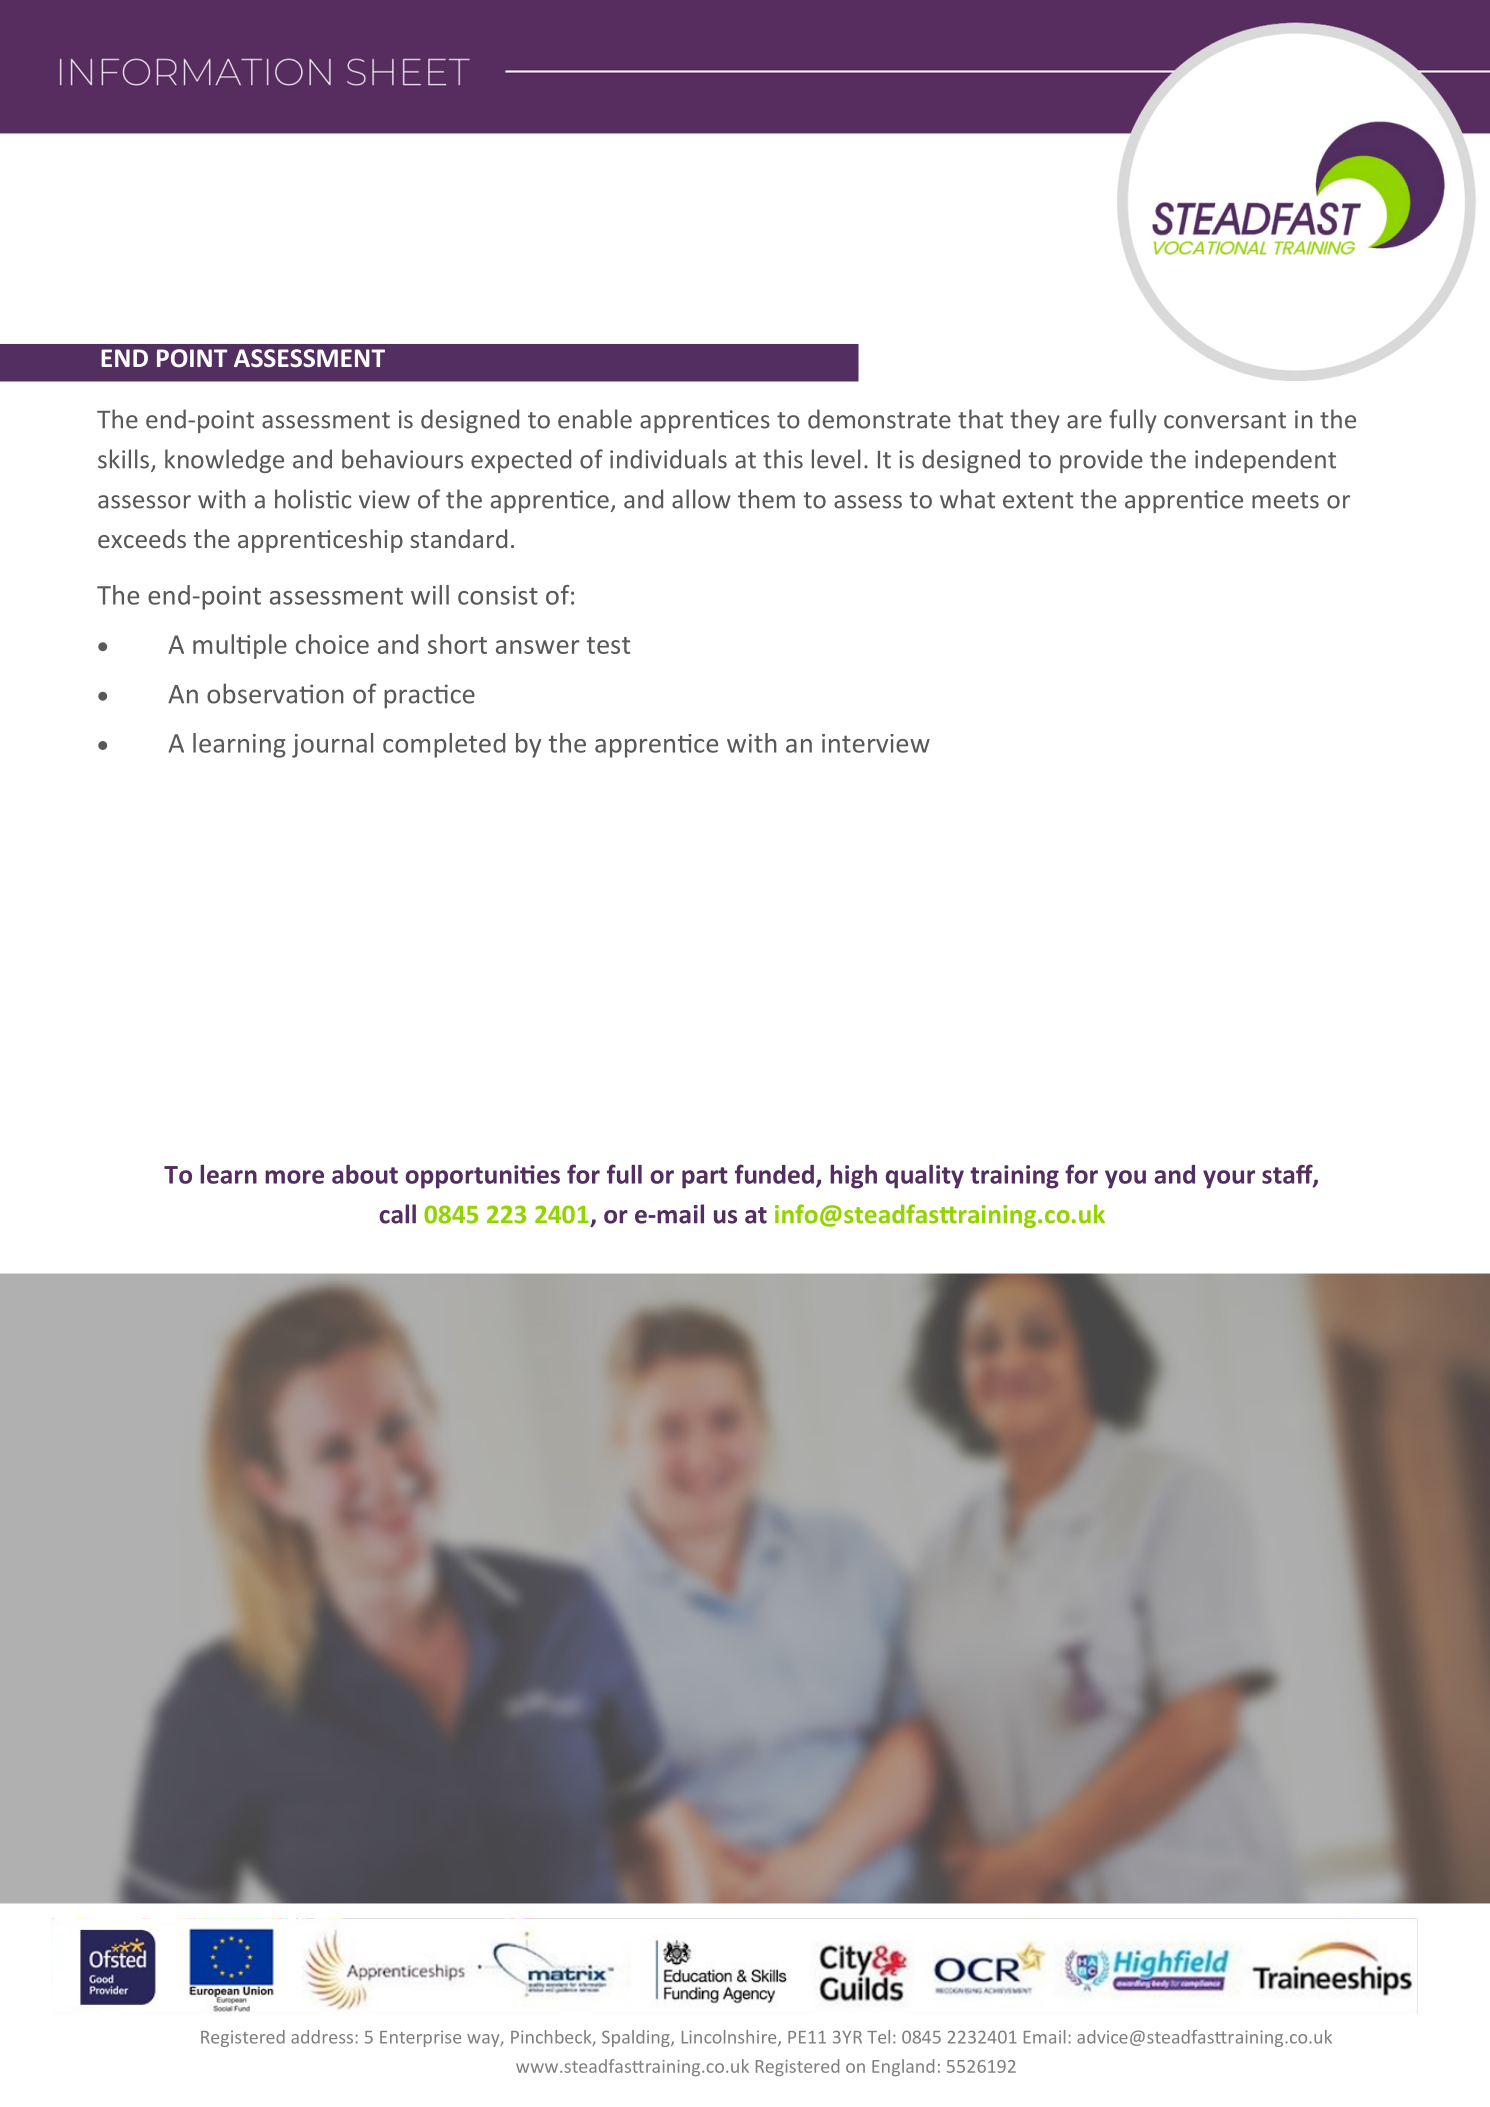 Image resolution: width=1490 pixels, height=2107 pixels. What do you see at coordinates (323, 2037) in the document?
I see `address` at bounding box center [323, 2037].
